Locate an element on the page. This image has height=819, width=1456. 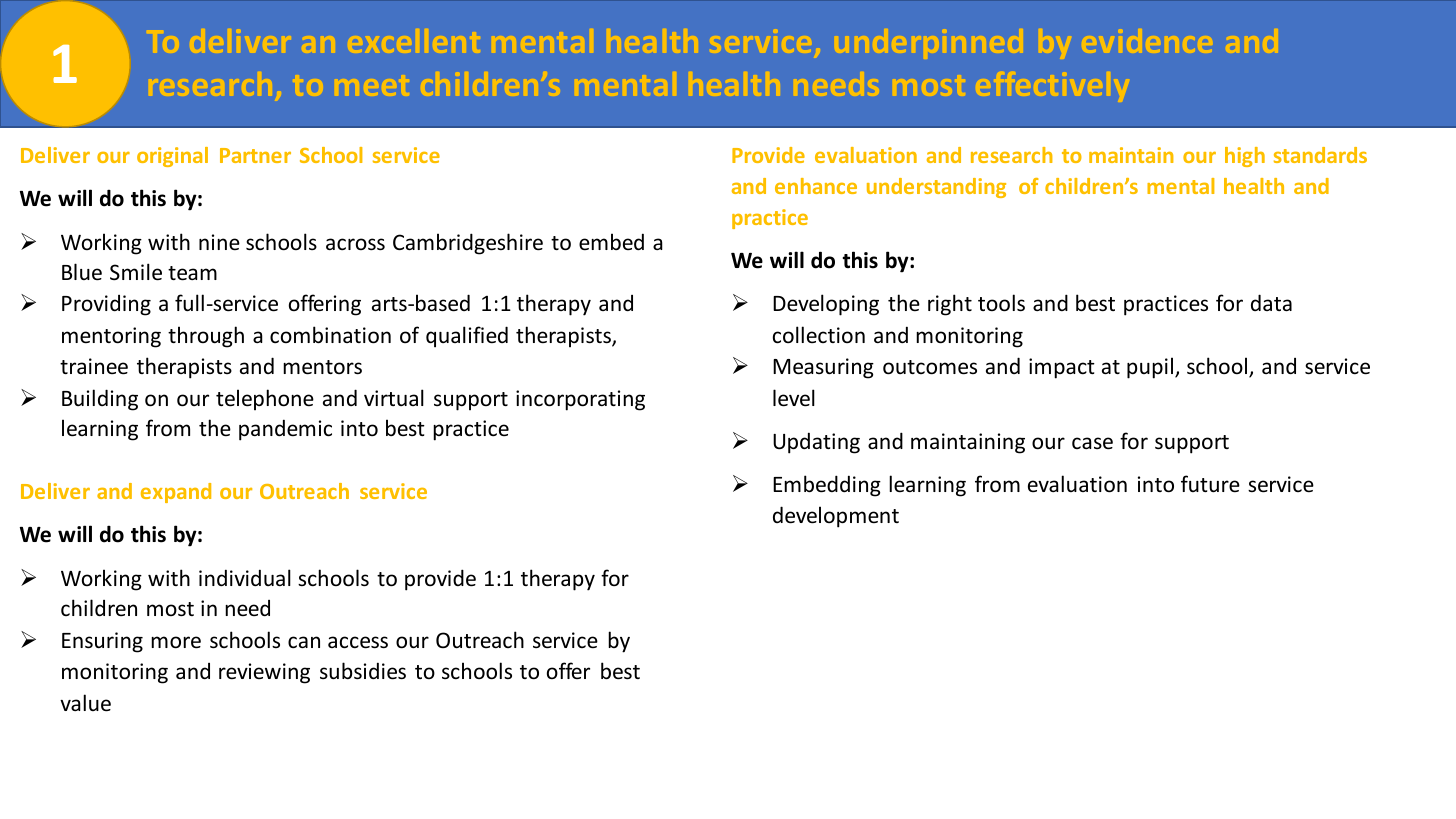
high is located at coordinates (1245, 157).
